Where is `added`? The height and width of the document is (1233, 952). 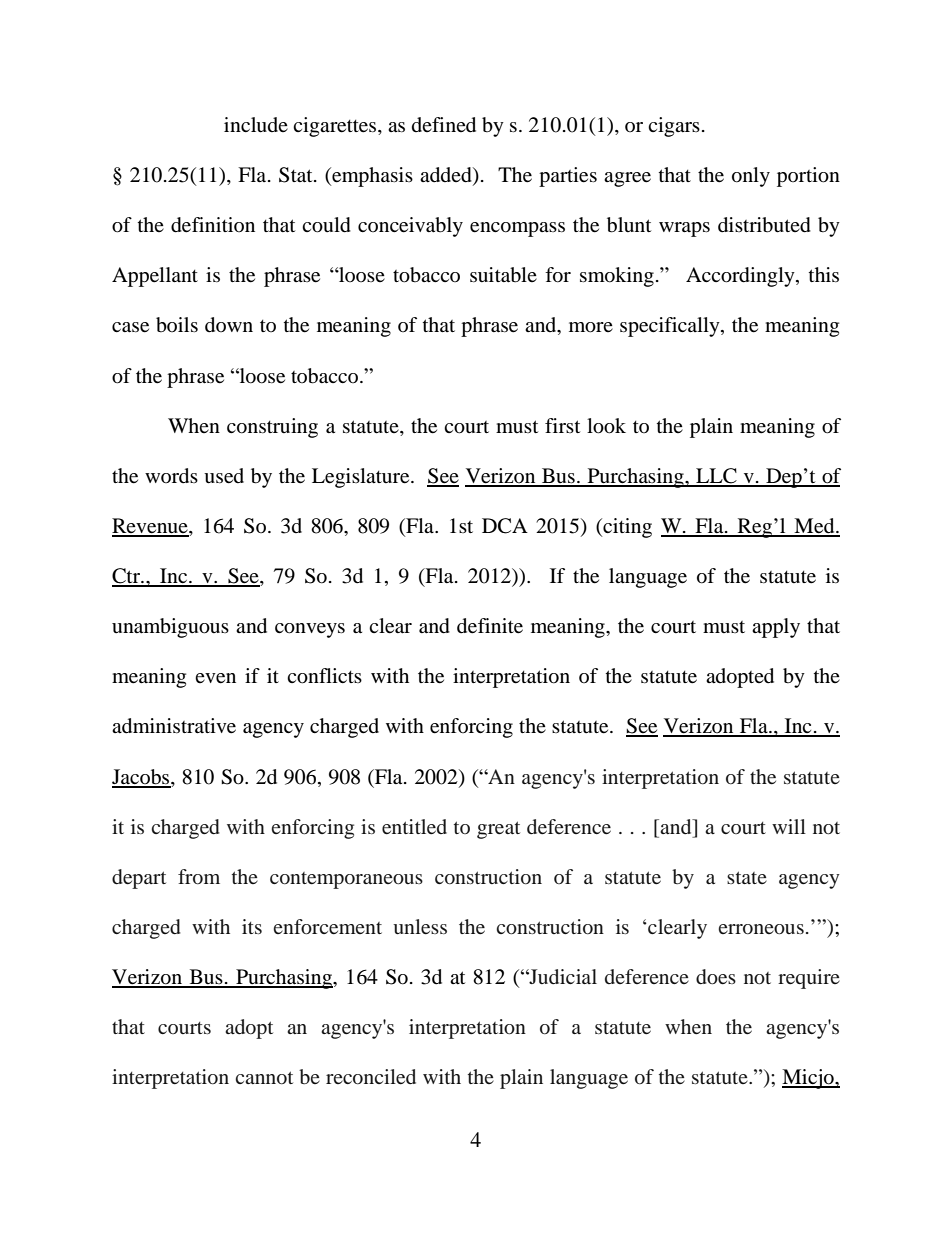 added is located at coordinates (447, 176).
